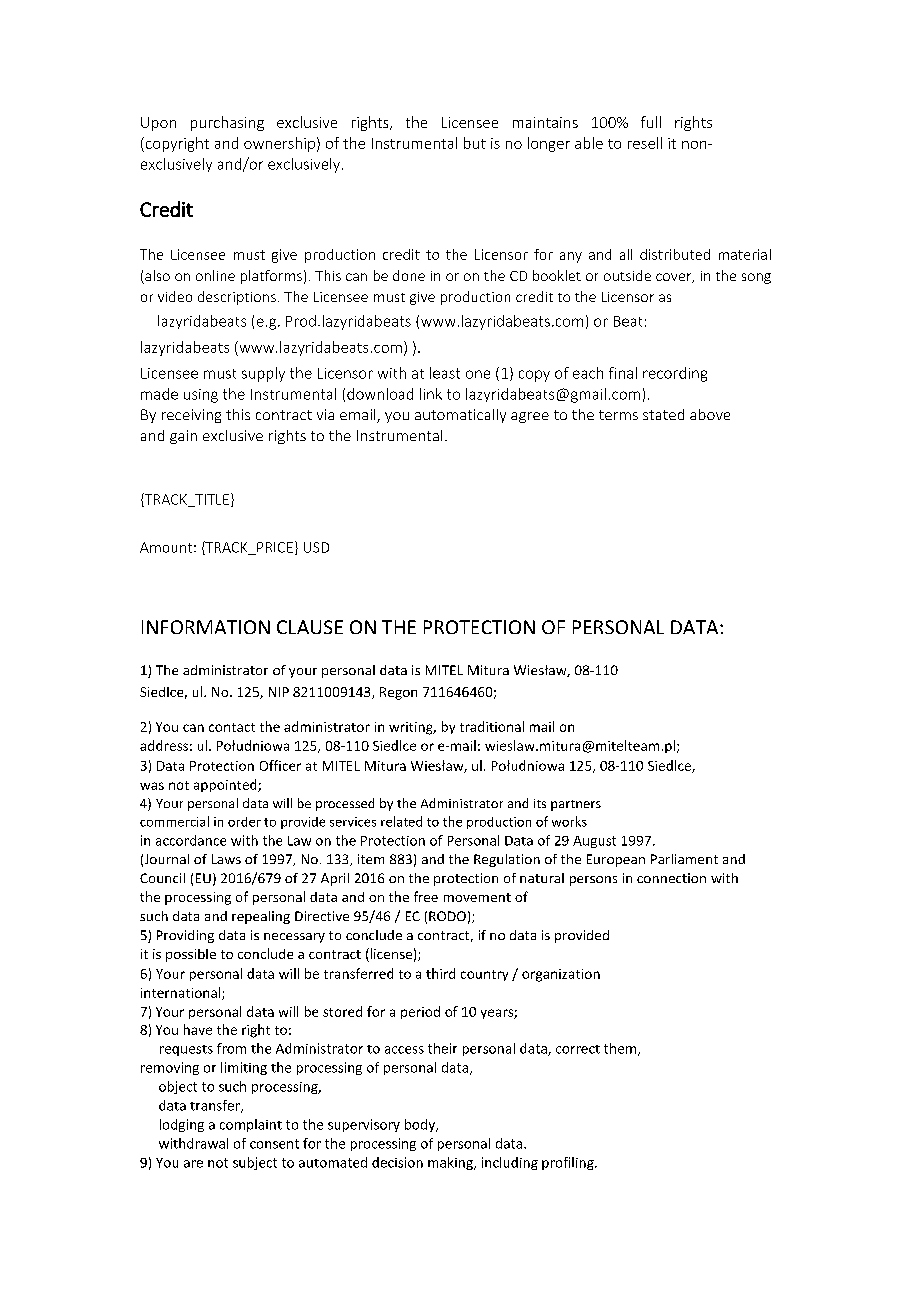  Describe the element at coordinates (663, 414) in the screenshot. I see `stated` at that location.
